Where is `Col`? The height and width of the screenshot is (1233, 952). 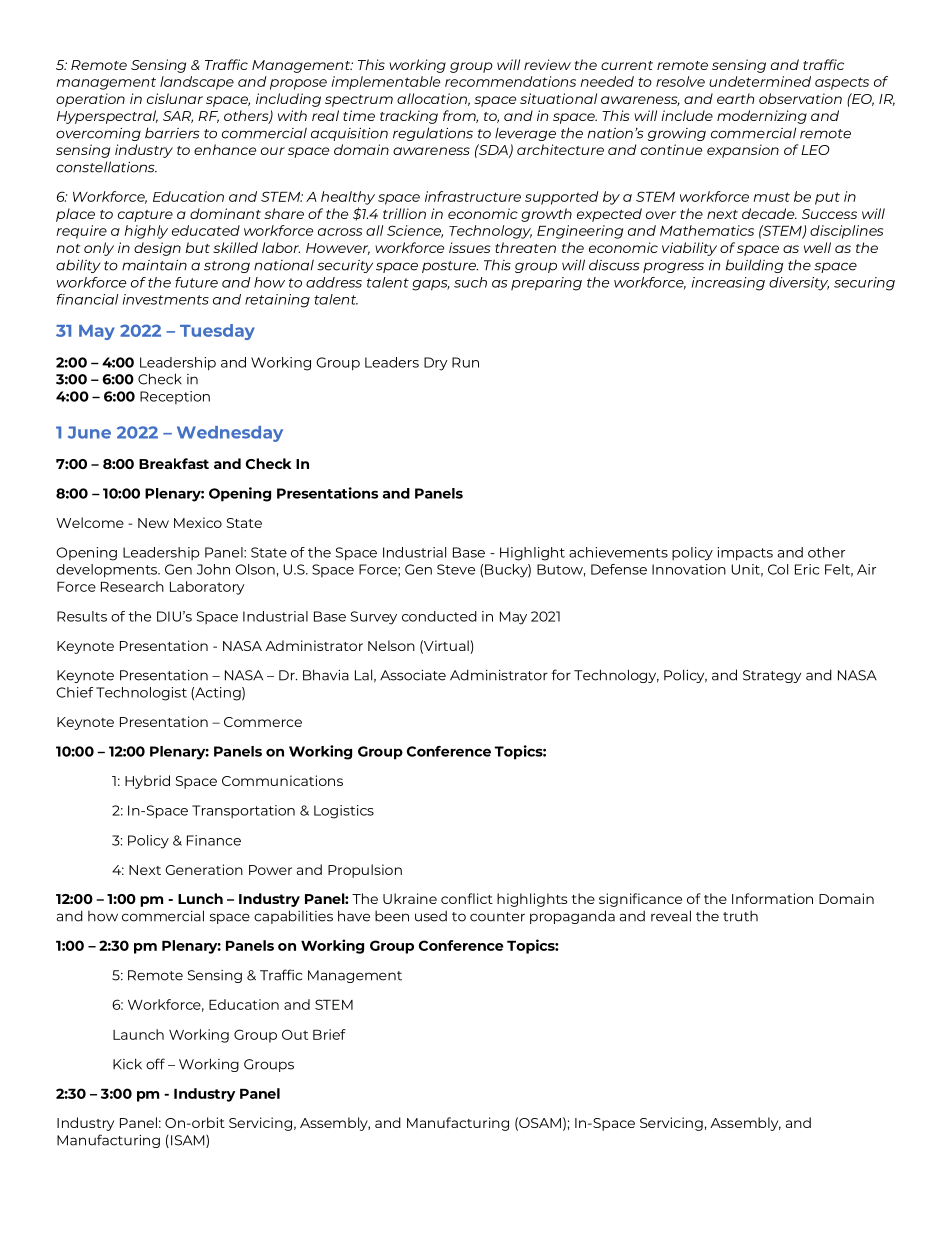 Col is located at coordinates (778, 569).
